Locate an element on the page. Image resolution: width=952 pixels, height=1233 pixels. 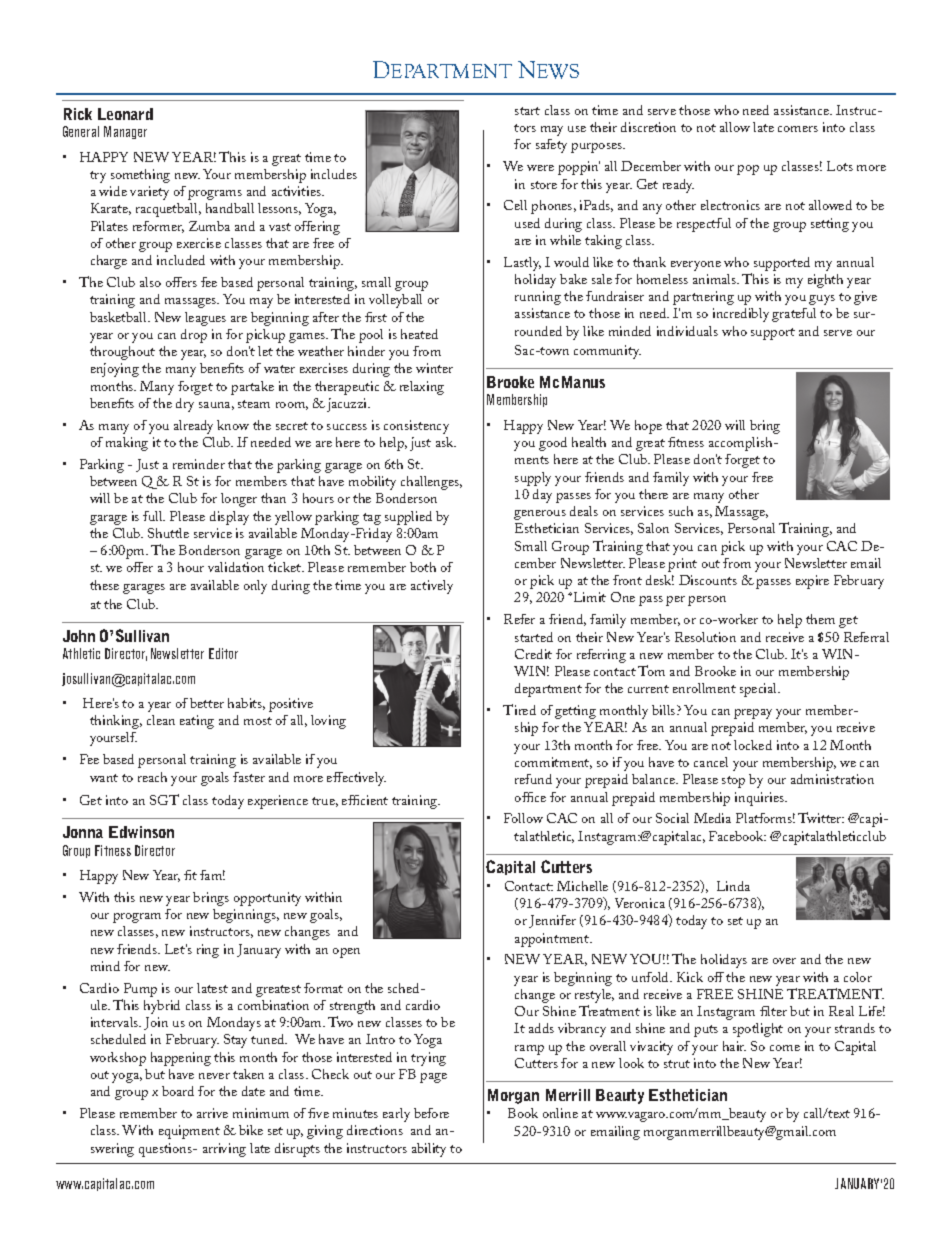
challenges is located at coordinates (431, 483).
